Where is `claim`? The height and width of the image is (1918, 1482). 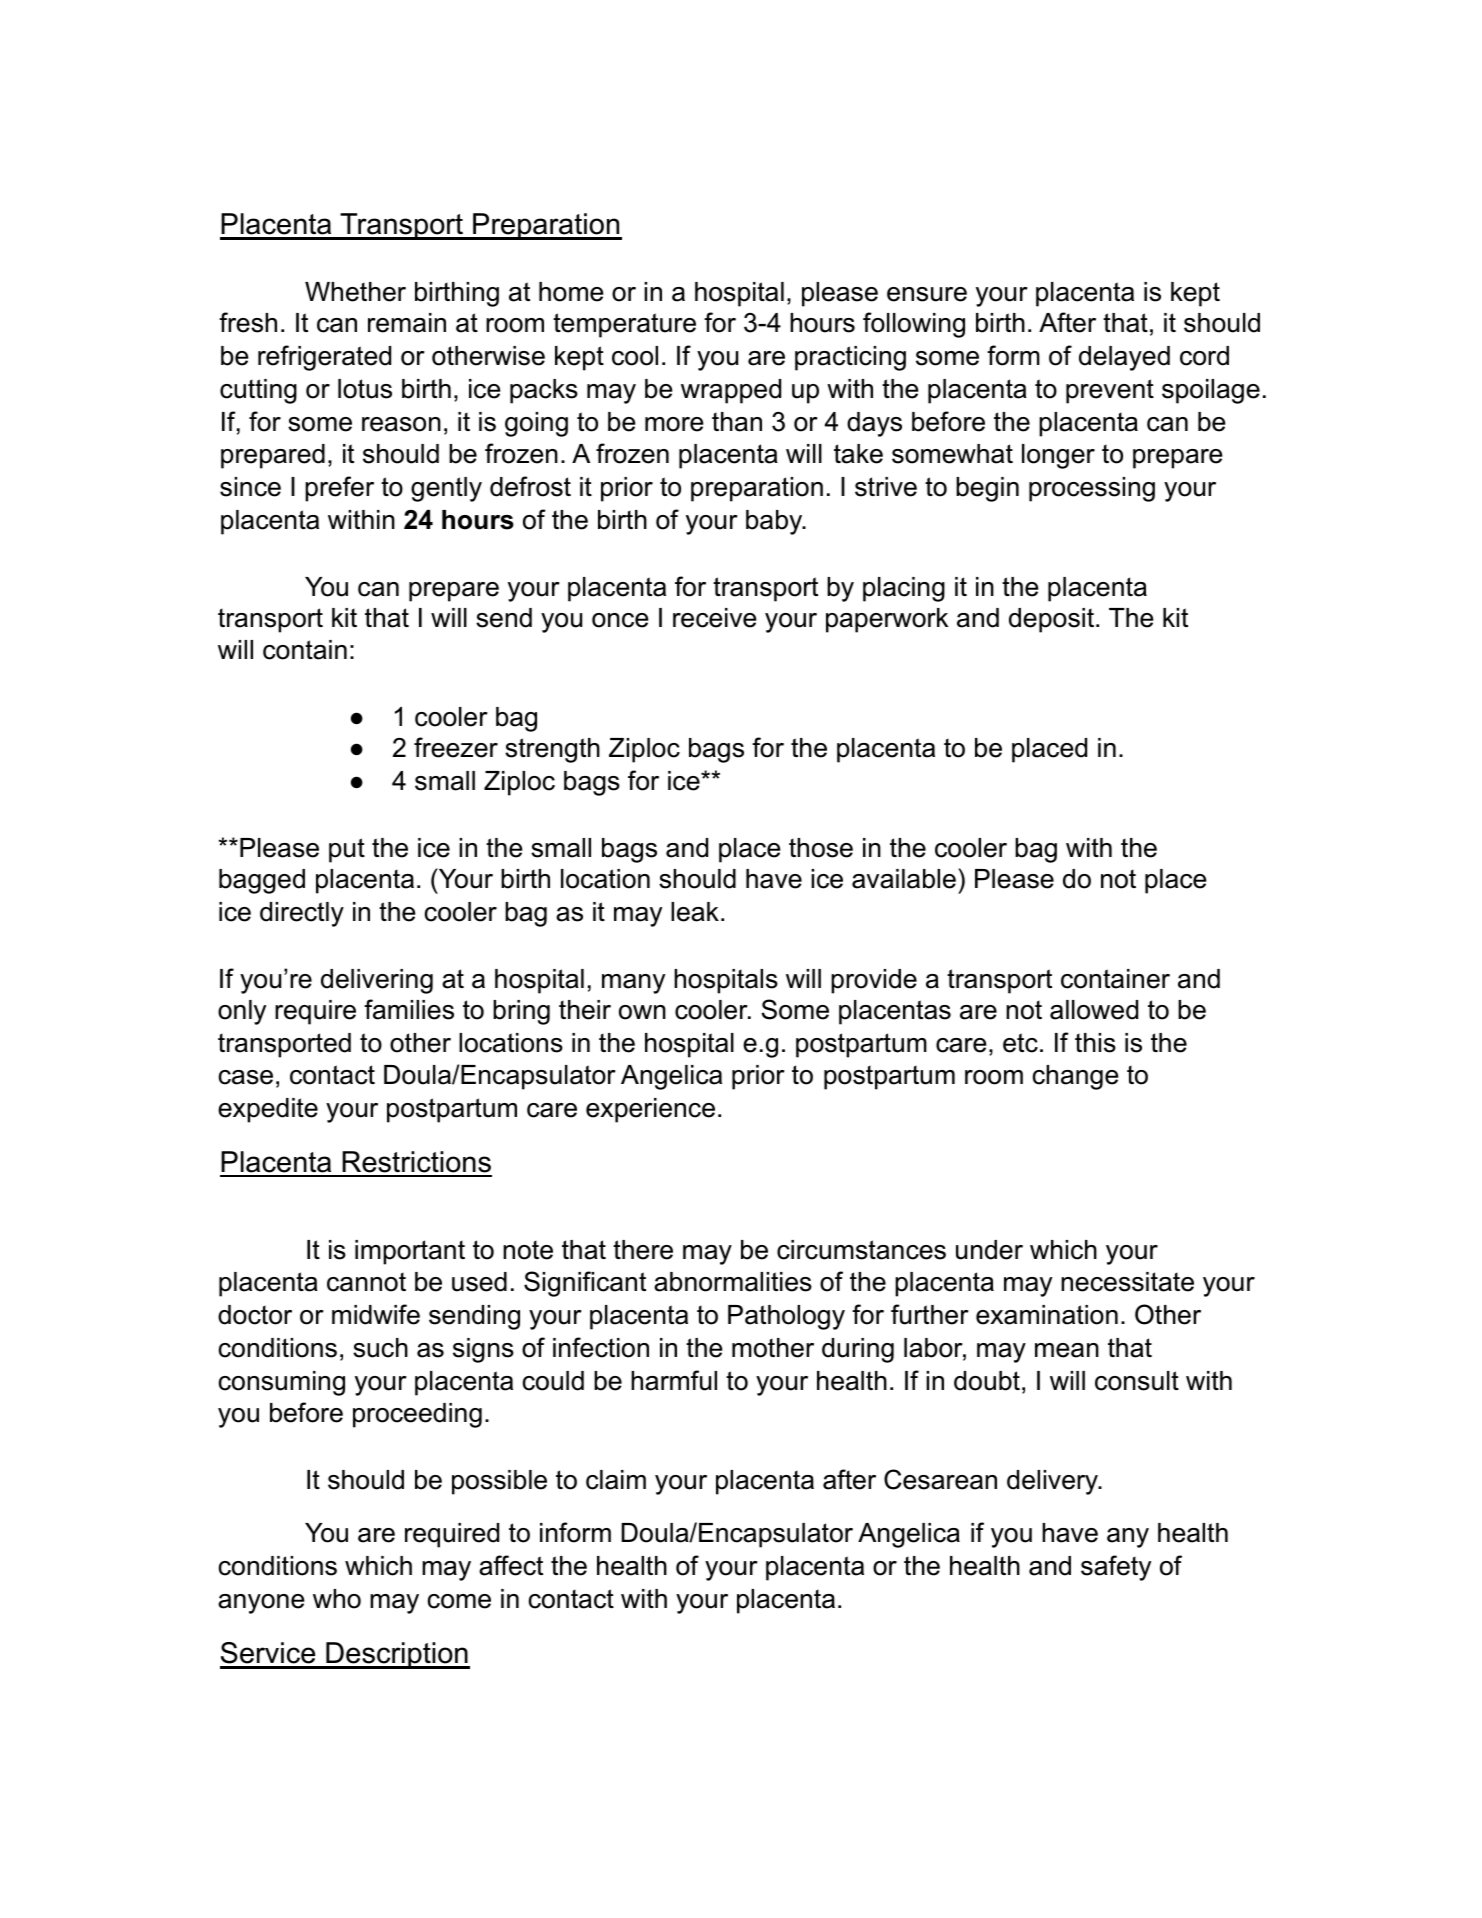
claim is located at coordinates (616, 1480).
